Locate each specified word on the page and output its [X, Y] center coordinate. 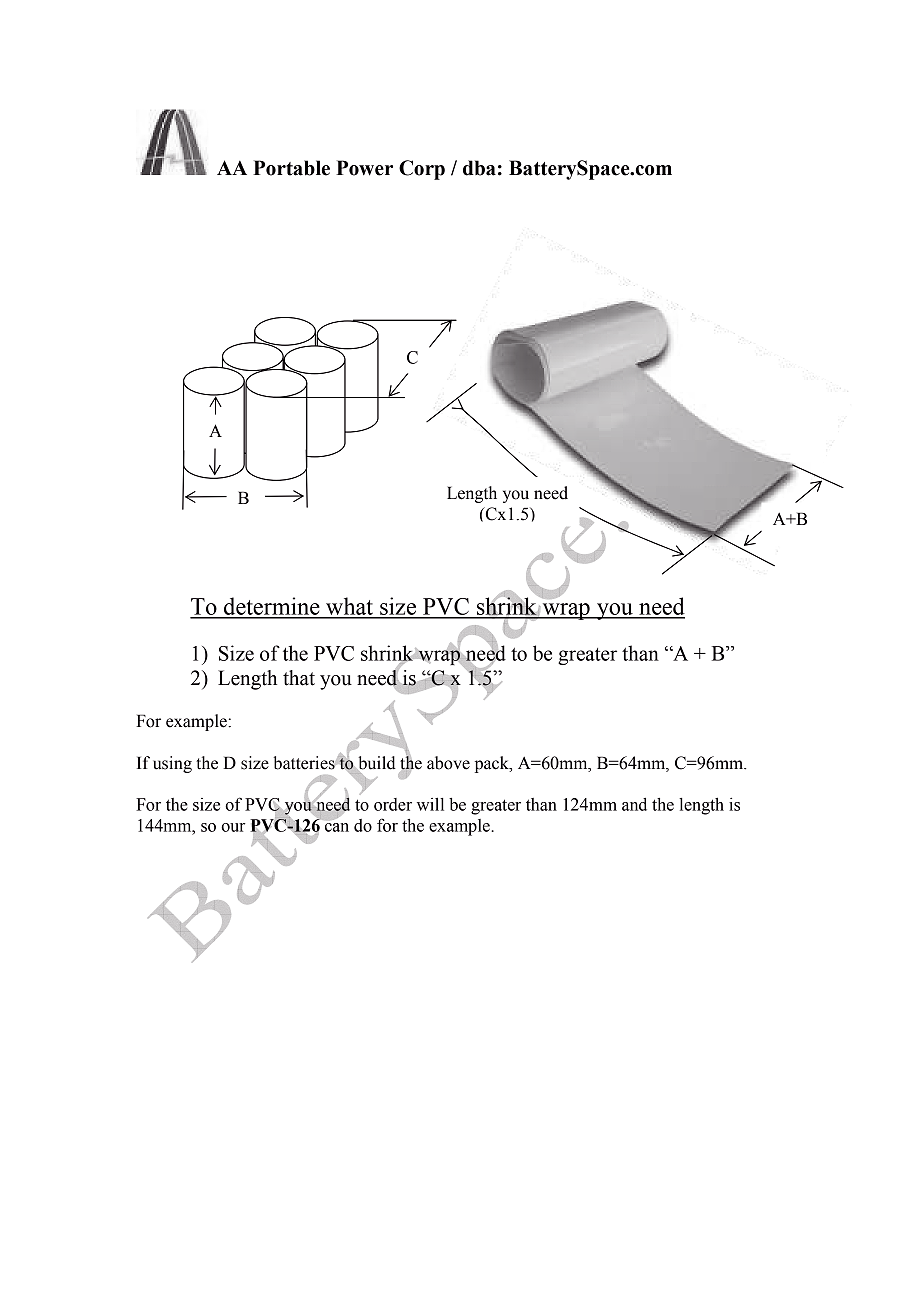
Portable [291, 168]
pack [493, 764]
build [376, 764]
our [233, 827]
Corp [422, 170]
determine [272, 607]
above [448, 763]
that [299, 678]
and [634, 804]
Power [364, 168]
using [172, 764]
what [349, 607]
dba [479, 168]
